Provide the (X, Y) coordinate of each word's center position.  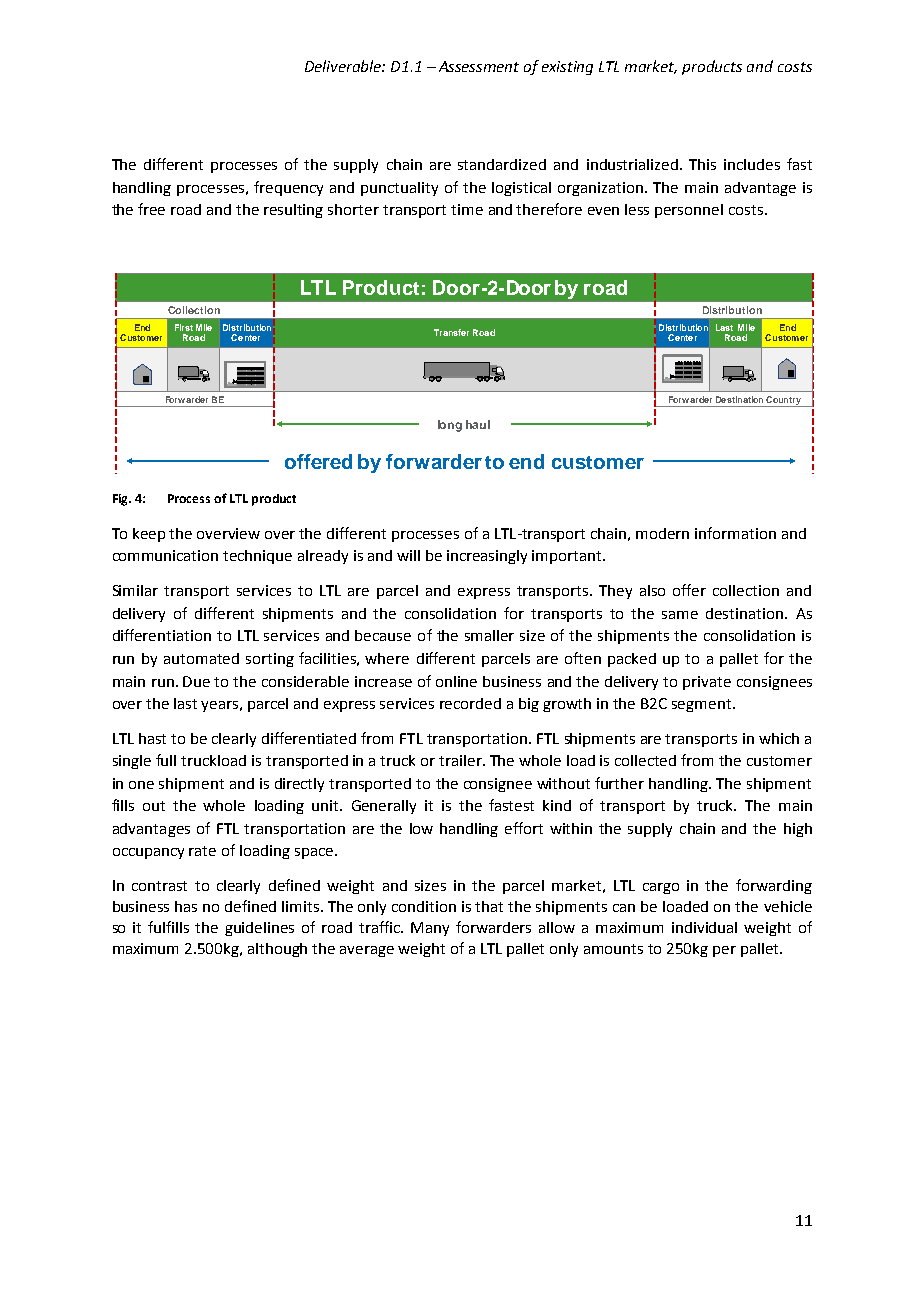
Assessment (479, 66)
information (735, 533)
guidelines (259, 929)
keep (149, 535)
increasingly (487, 557)
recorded (470, 703)
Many (430, 929)
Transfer (451, 332)
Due (196, 681)
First (184, 327)
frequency (288, 188)
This (702, 164)
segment (703, 705)
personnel (689, 211)
